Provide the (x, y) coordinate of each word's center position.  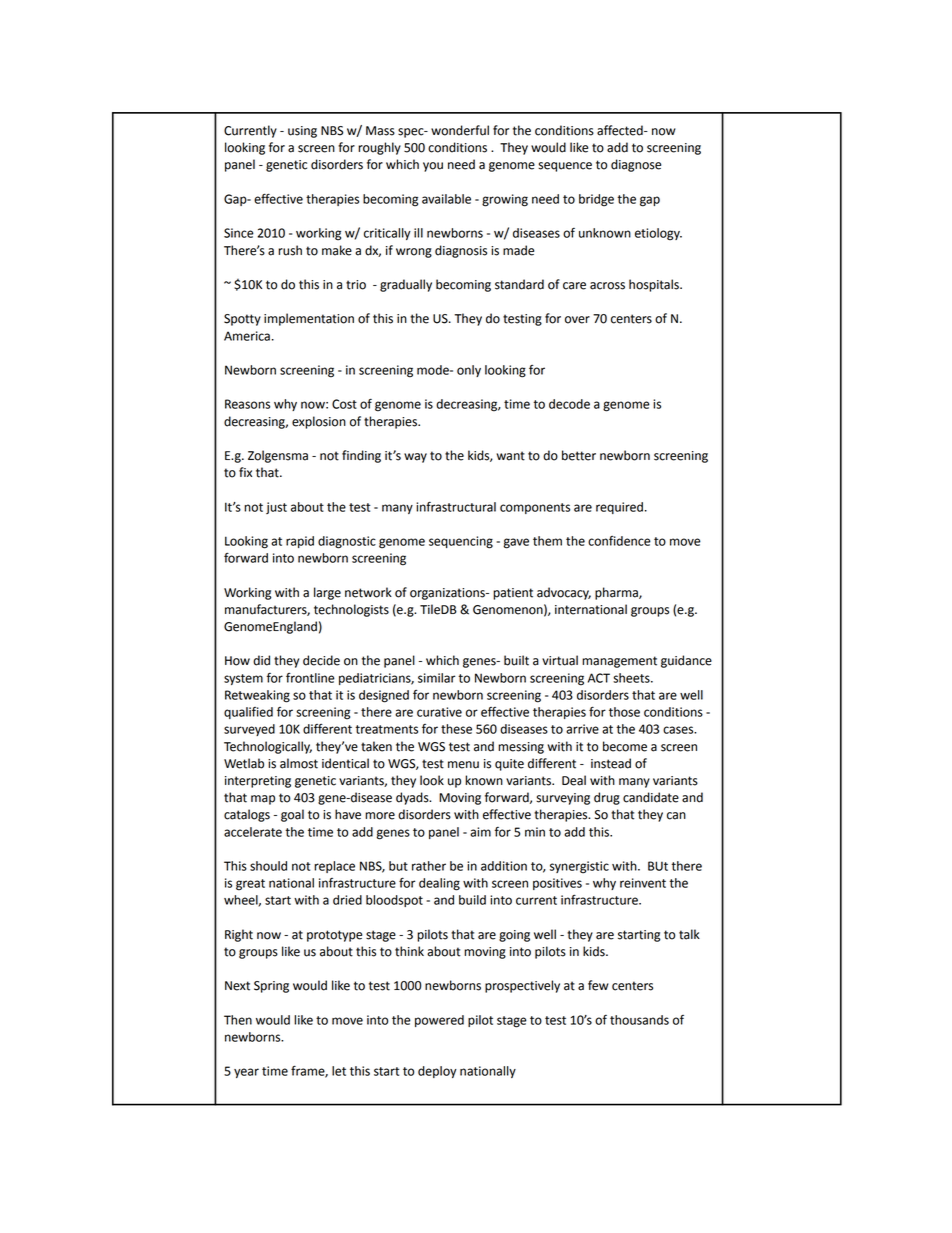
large (327, 593)
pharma (617, 593)
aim (480, 832)
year (246, 1073)
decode (569, 404)
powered (439, 1021)
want (510, 456)
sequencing (461, 542)
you (433, 167)
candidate (651, 797)
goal (292, 815)
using (302, 132)
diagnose (636, 165)
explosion (319, 422)
